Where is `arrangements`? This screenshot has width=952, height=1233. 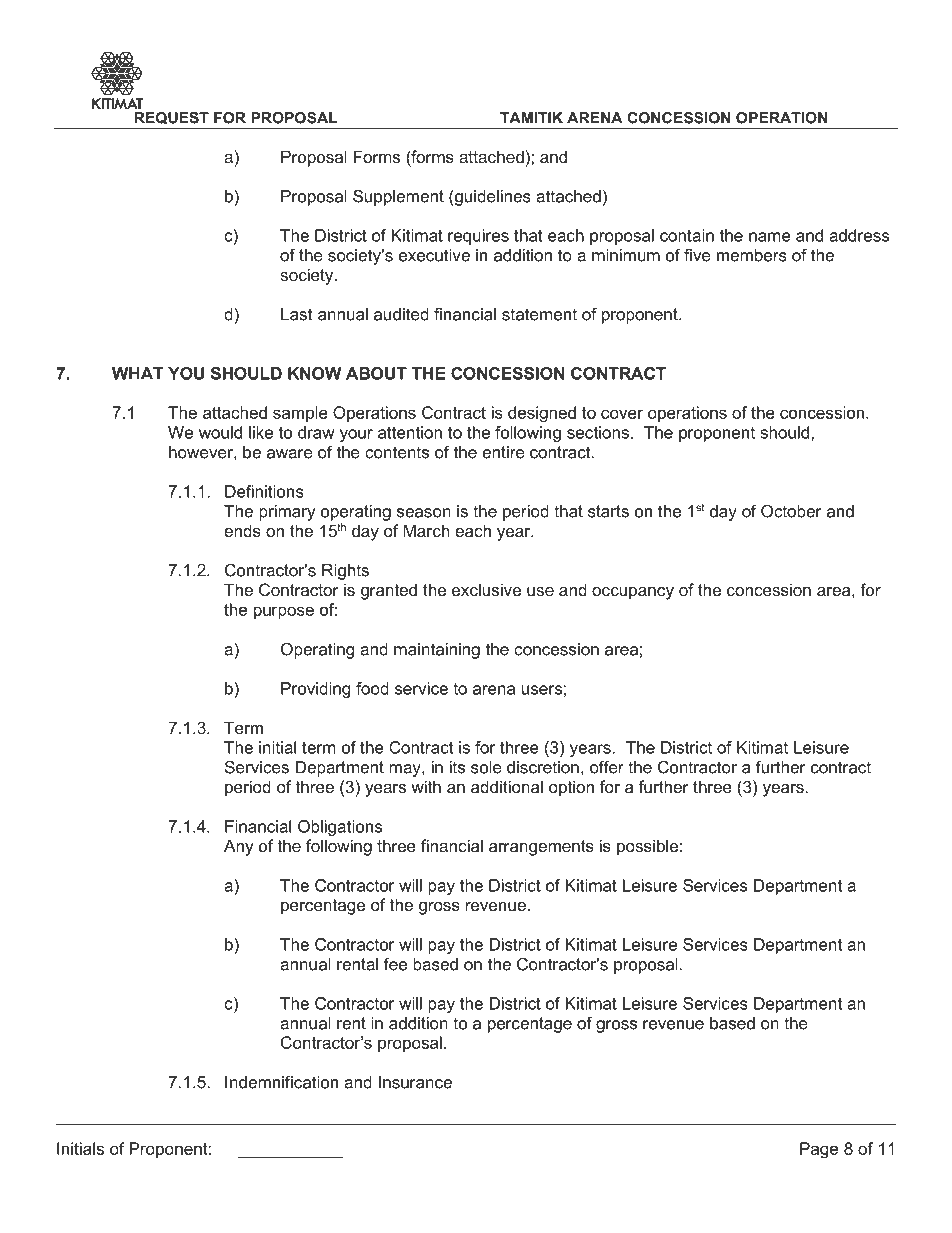 arrangements is located at coordinates (541, 848).
